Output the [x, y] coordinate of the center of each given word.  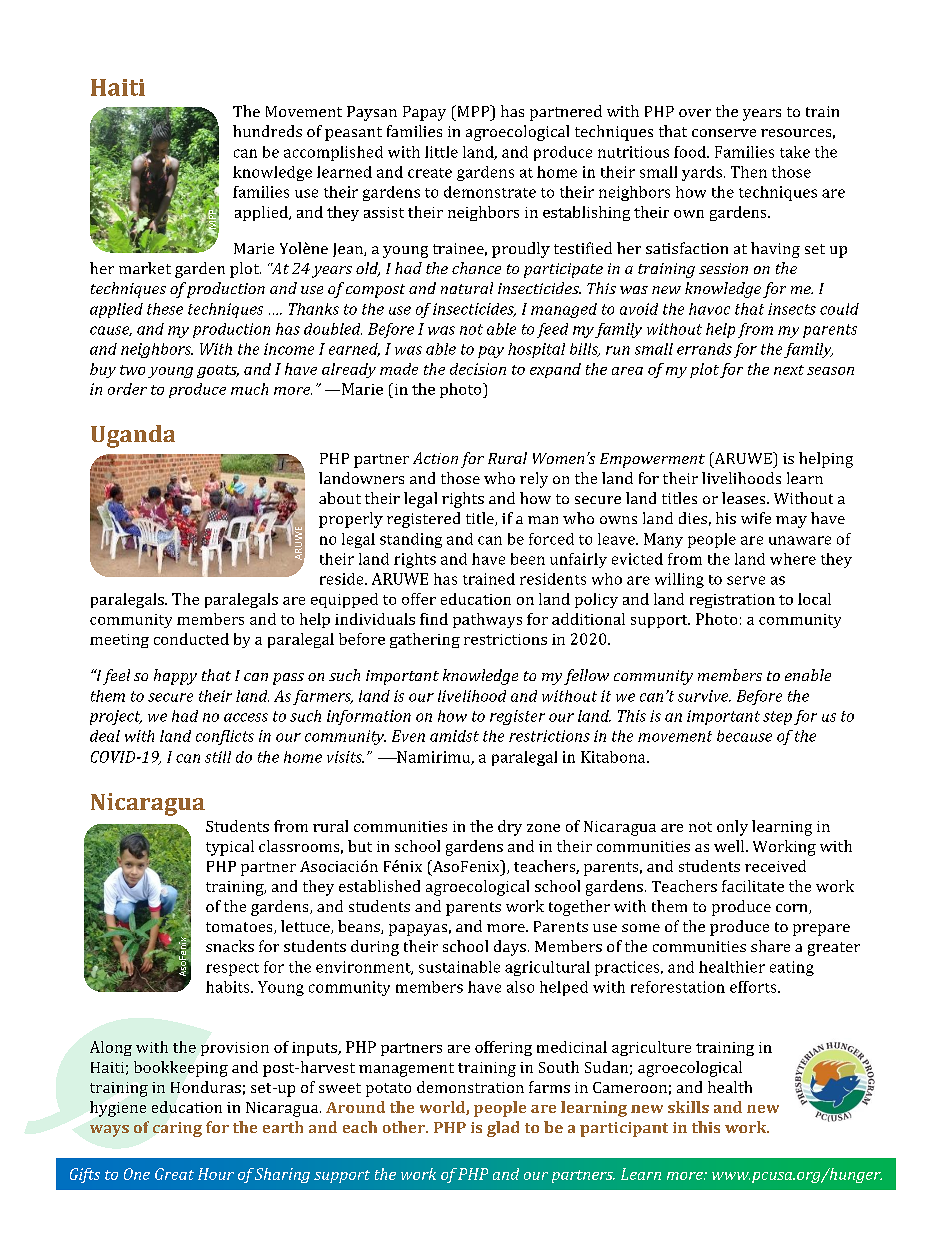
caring [177, 1129]
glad [503, 1129]
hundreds [267, 131]
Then [749, 172]
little [441, 152]
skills [688, 1107]
